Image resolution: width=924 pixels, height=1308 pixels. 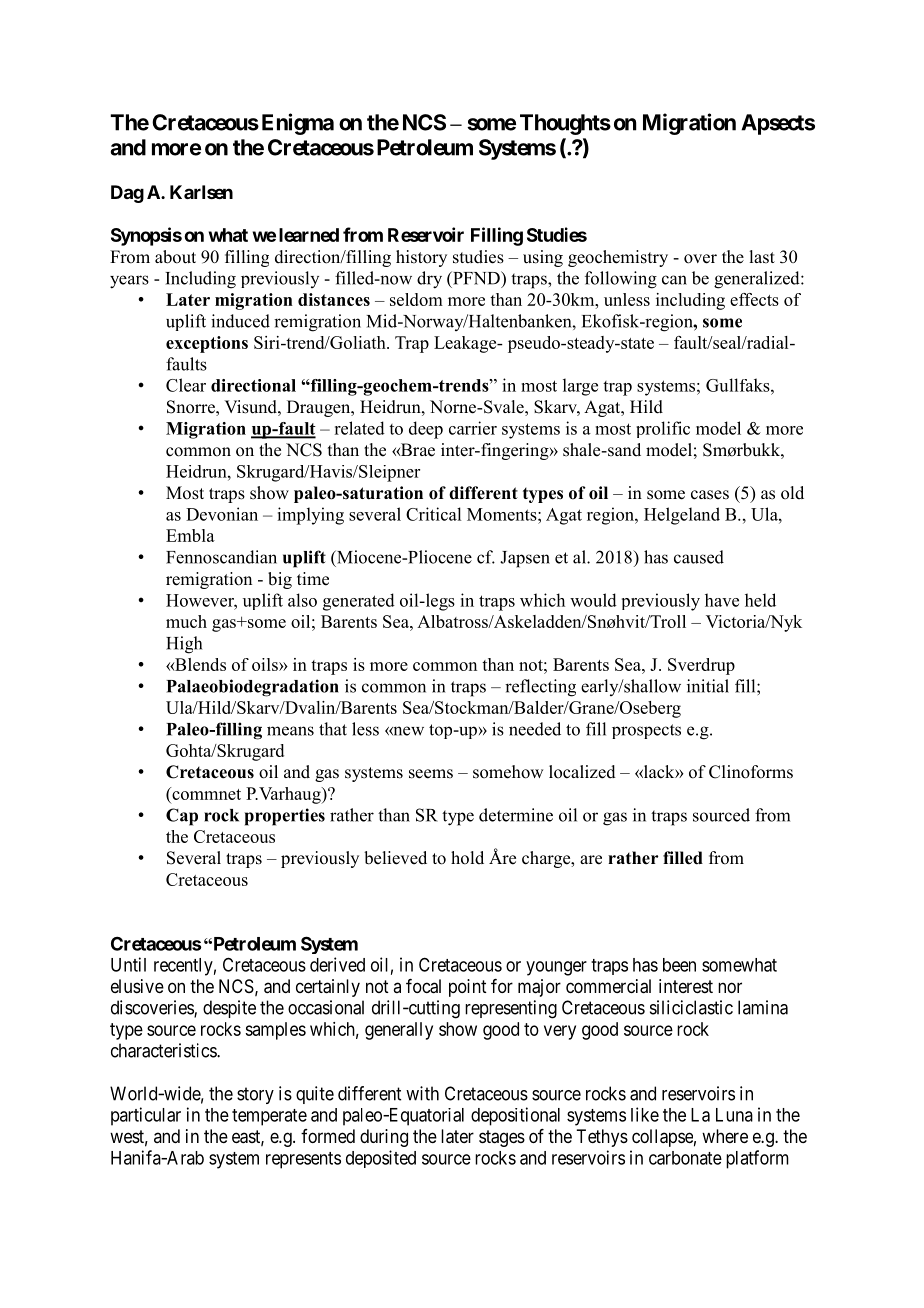 What do you see at coordinates (663, 429) in the screenshot?
I see `prolific` at bounding box center [663, 429].
